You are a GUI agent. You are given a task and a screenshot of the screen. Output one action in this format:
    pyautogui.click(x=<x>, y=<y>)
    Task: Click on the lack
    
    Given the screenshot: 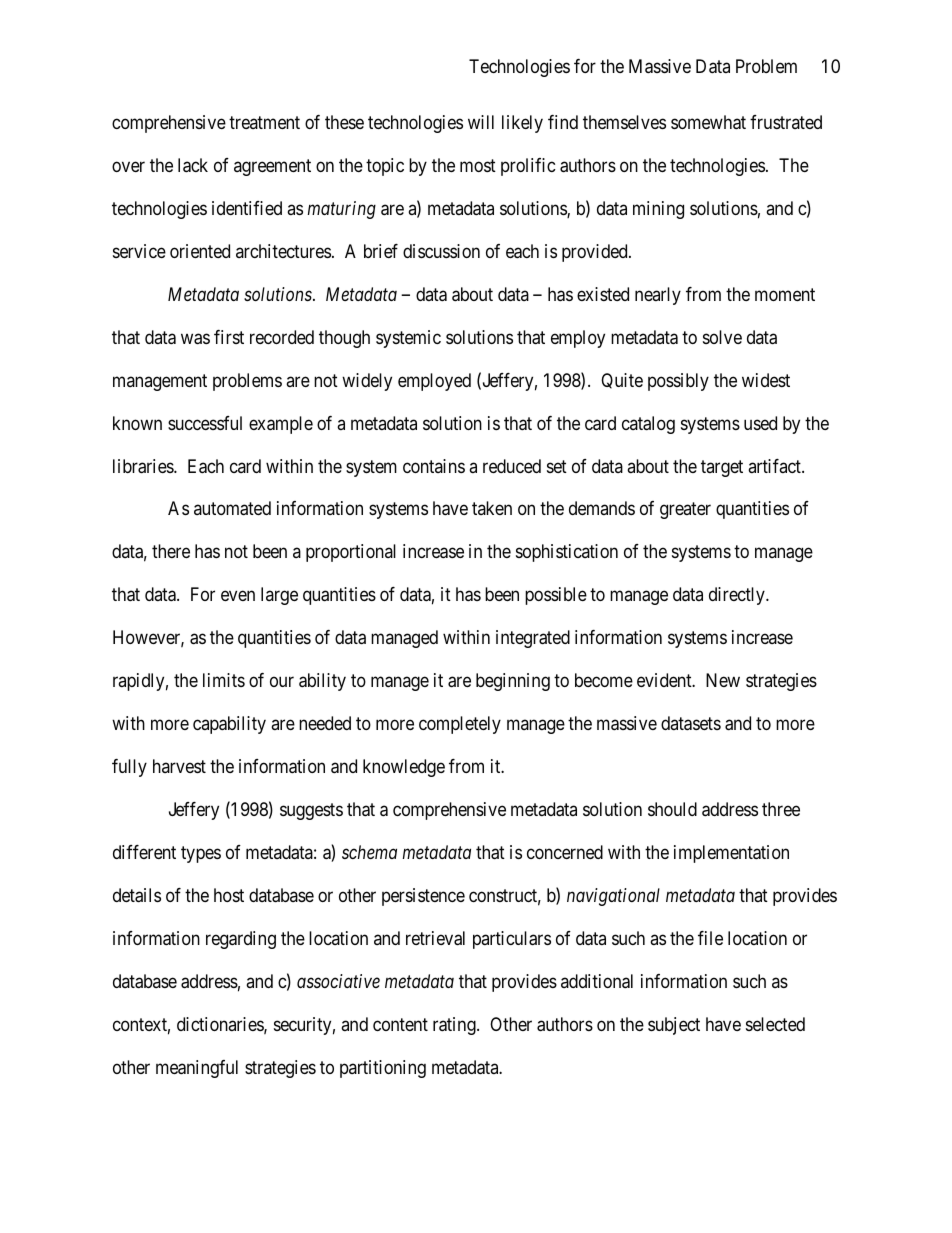 What is the action you would take?
    pyautogui.click(x=193, y=165)
